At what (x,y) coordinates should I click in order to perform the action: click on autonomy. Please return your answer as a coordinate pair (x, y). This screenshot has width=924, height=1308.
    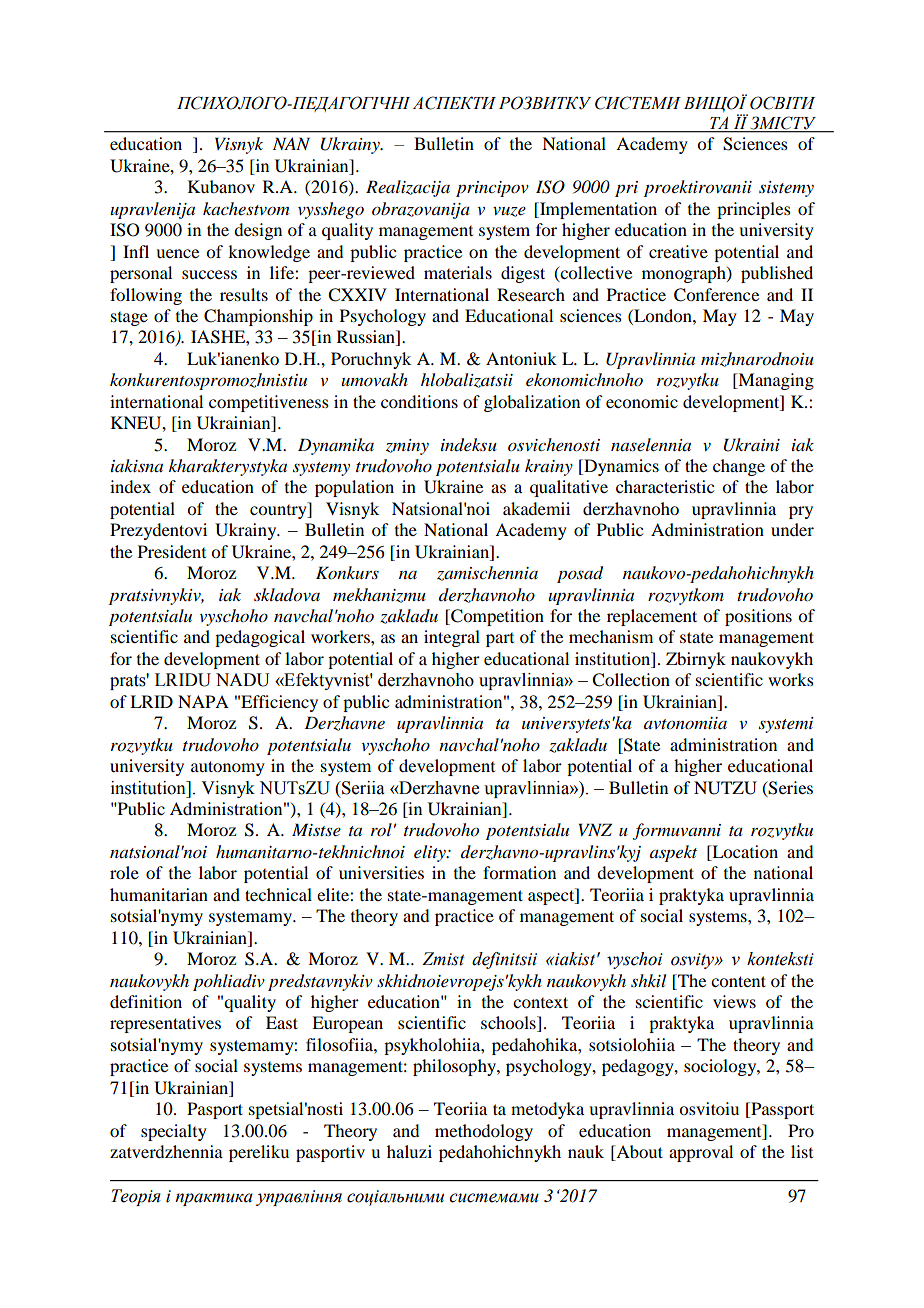
    Looking at the image, I should click on (228, 768).
